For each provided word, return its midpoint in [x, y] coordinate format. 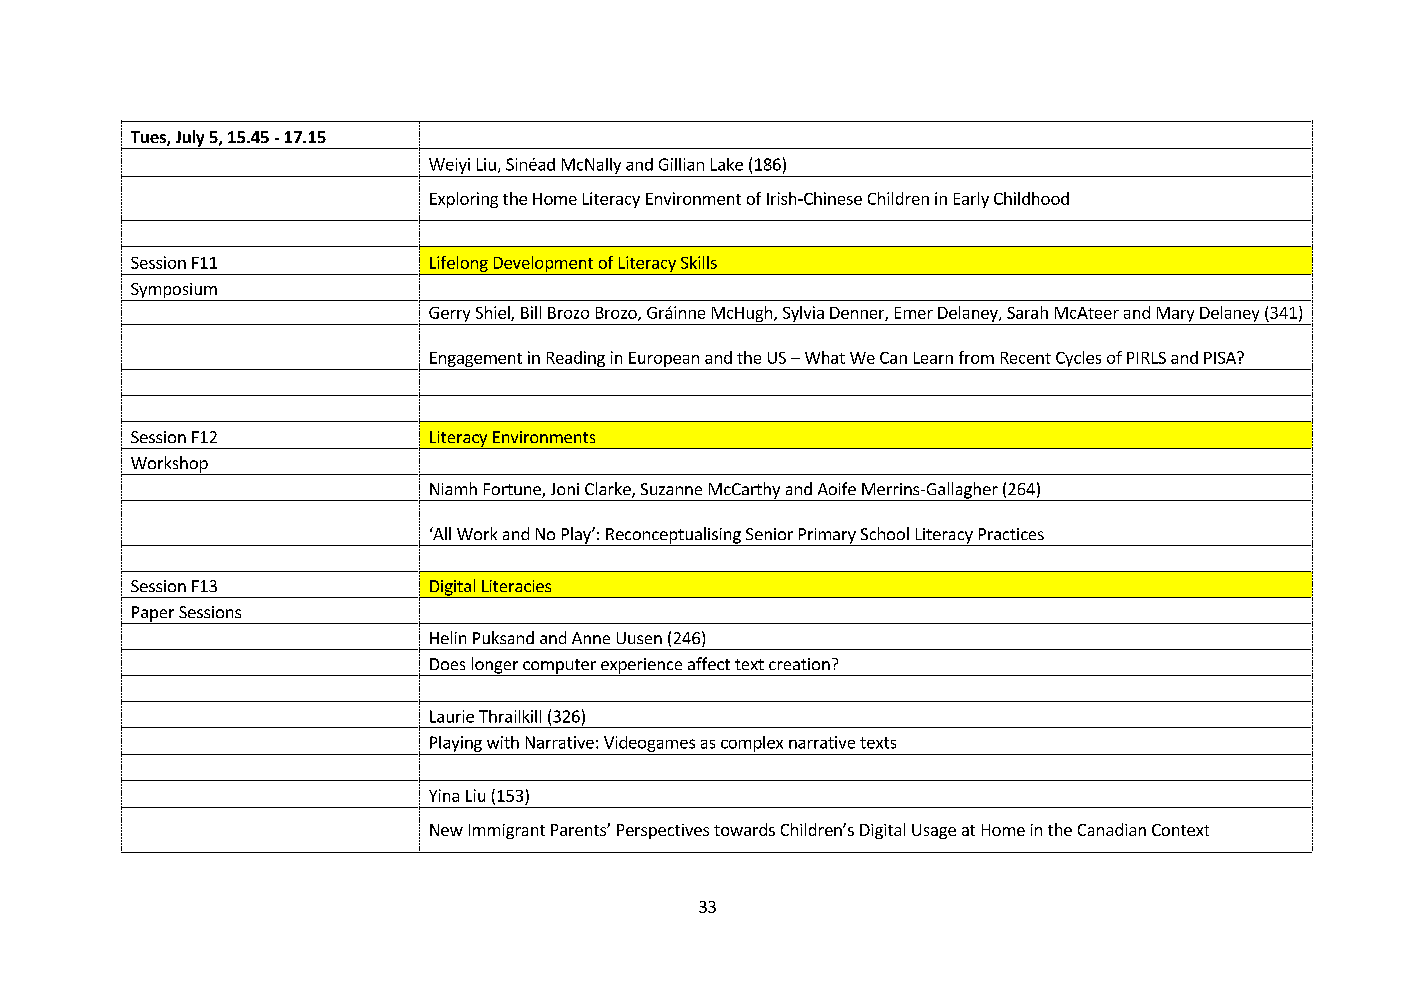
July [190, 139]
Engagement [476, 359]
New [446, 830]
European [664, 359]
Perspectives [663, 831]
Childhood [1031, 198]
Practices [1011, 534]
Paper [153, 615]
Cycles [1078, 359]
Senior [769, 534]
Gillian [681, 164]
